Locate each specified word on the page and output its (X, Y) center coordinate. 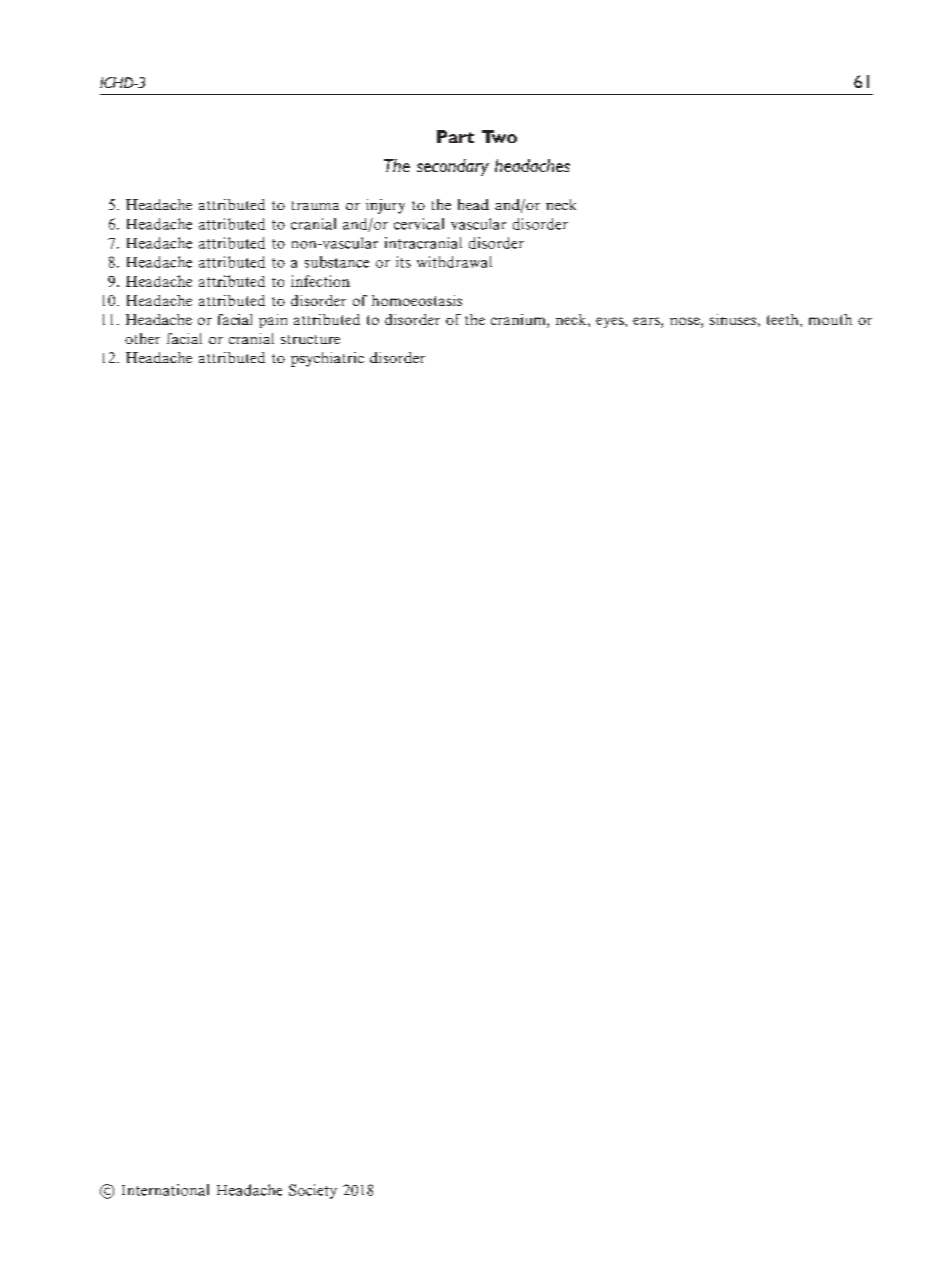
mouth (830, 319)
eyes (611, 322)
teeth (784, 319)
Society (313, 1191)
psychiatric (327, 359)
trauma (315, 205)
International (165, 1190)
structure (310, 339)
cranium (519, 321)
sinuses (733, 319)
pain (273, 321)
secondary (453, 167)
